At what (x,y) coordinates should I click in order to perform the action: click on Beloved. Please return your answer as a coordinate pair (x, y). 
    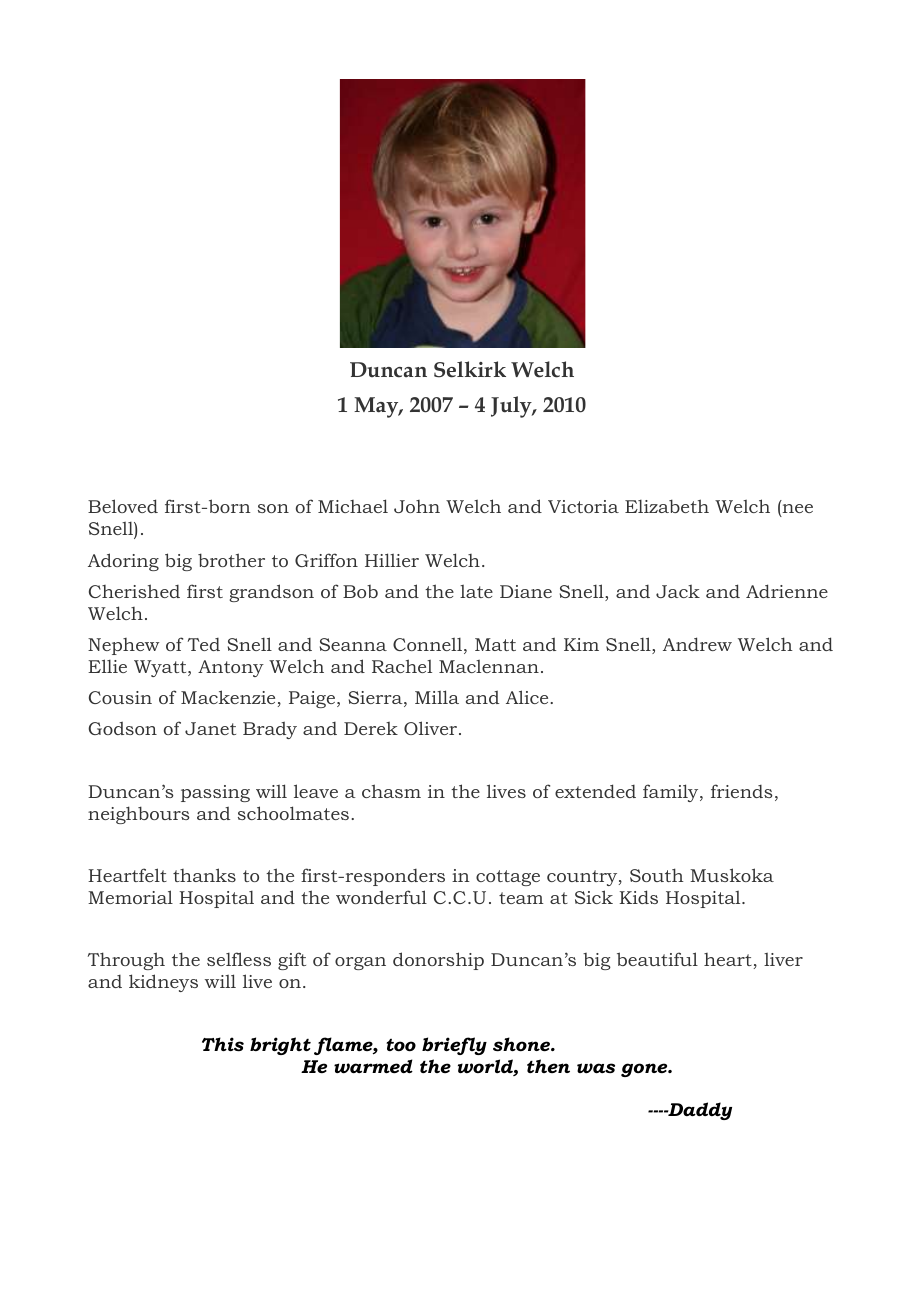
    Looking at the image, I should click on (123, 506).
